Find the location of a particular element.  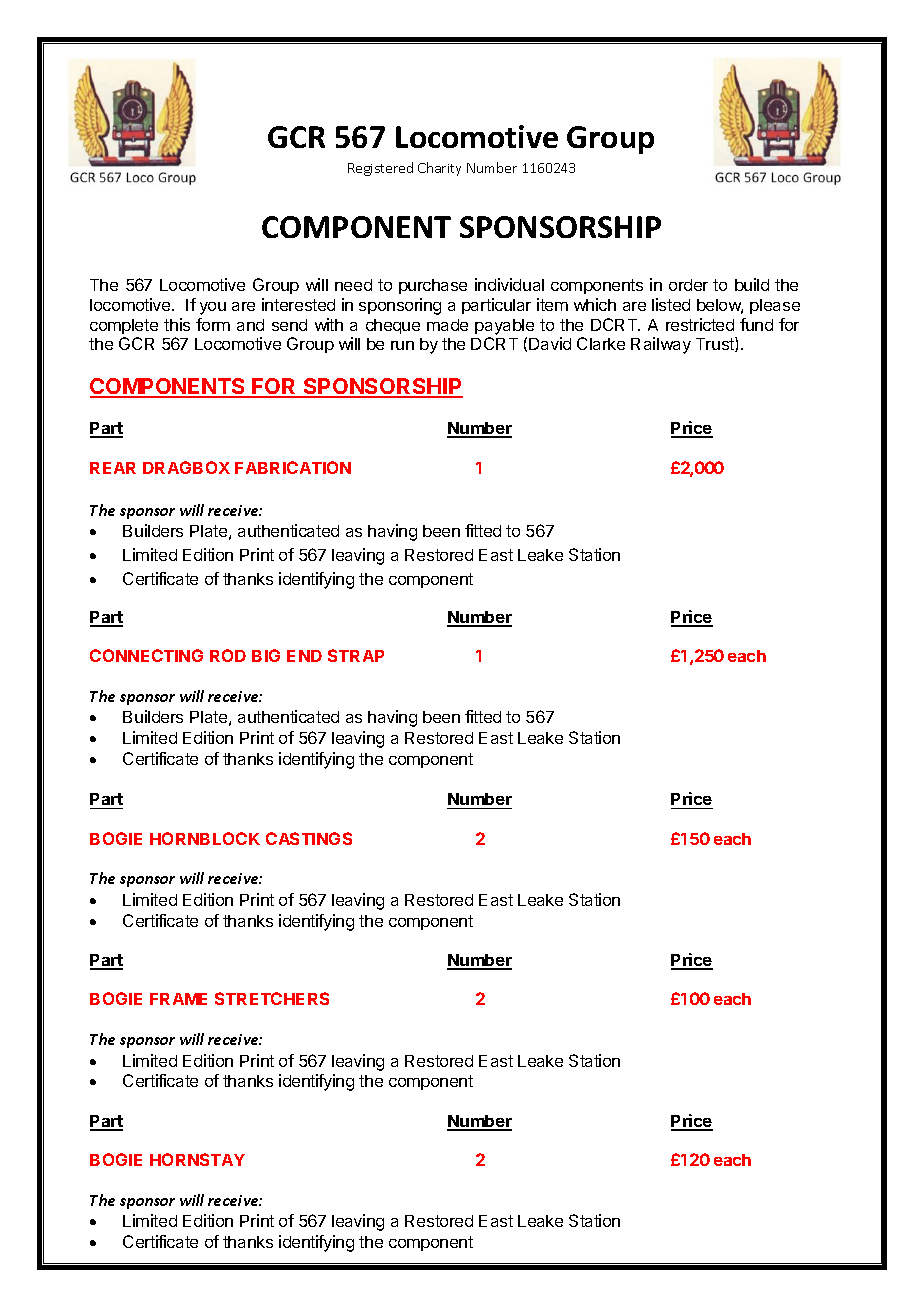

Clarke is located at coordinates (601, 343).
